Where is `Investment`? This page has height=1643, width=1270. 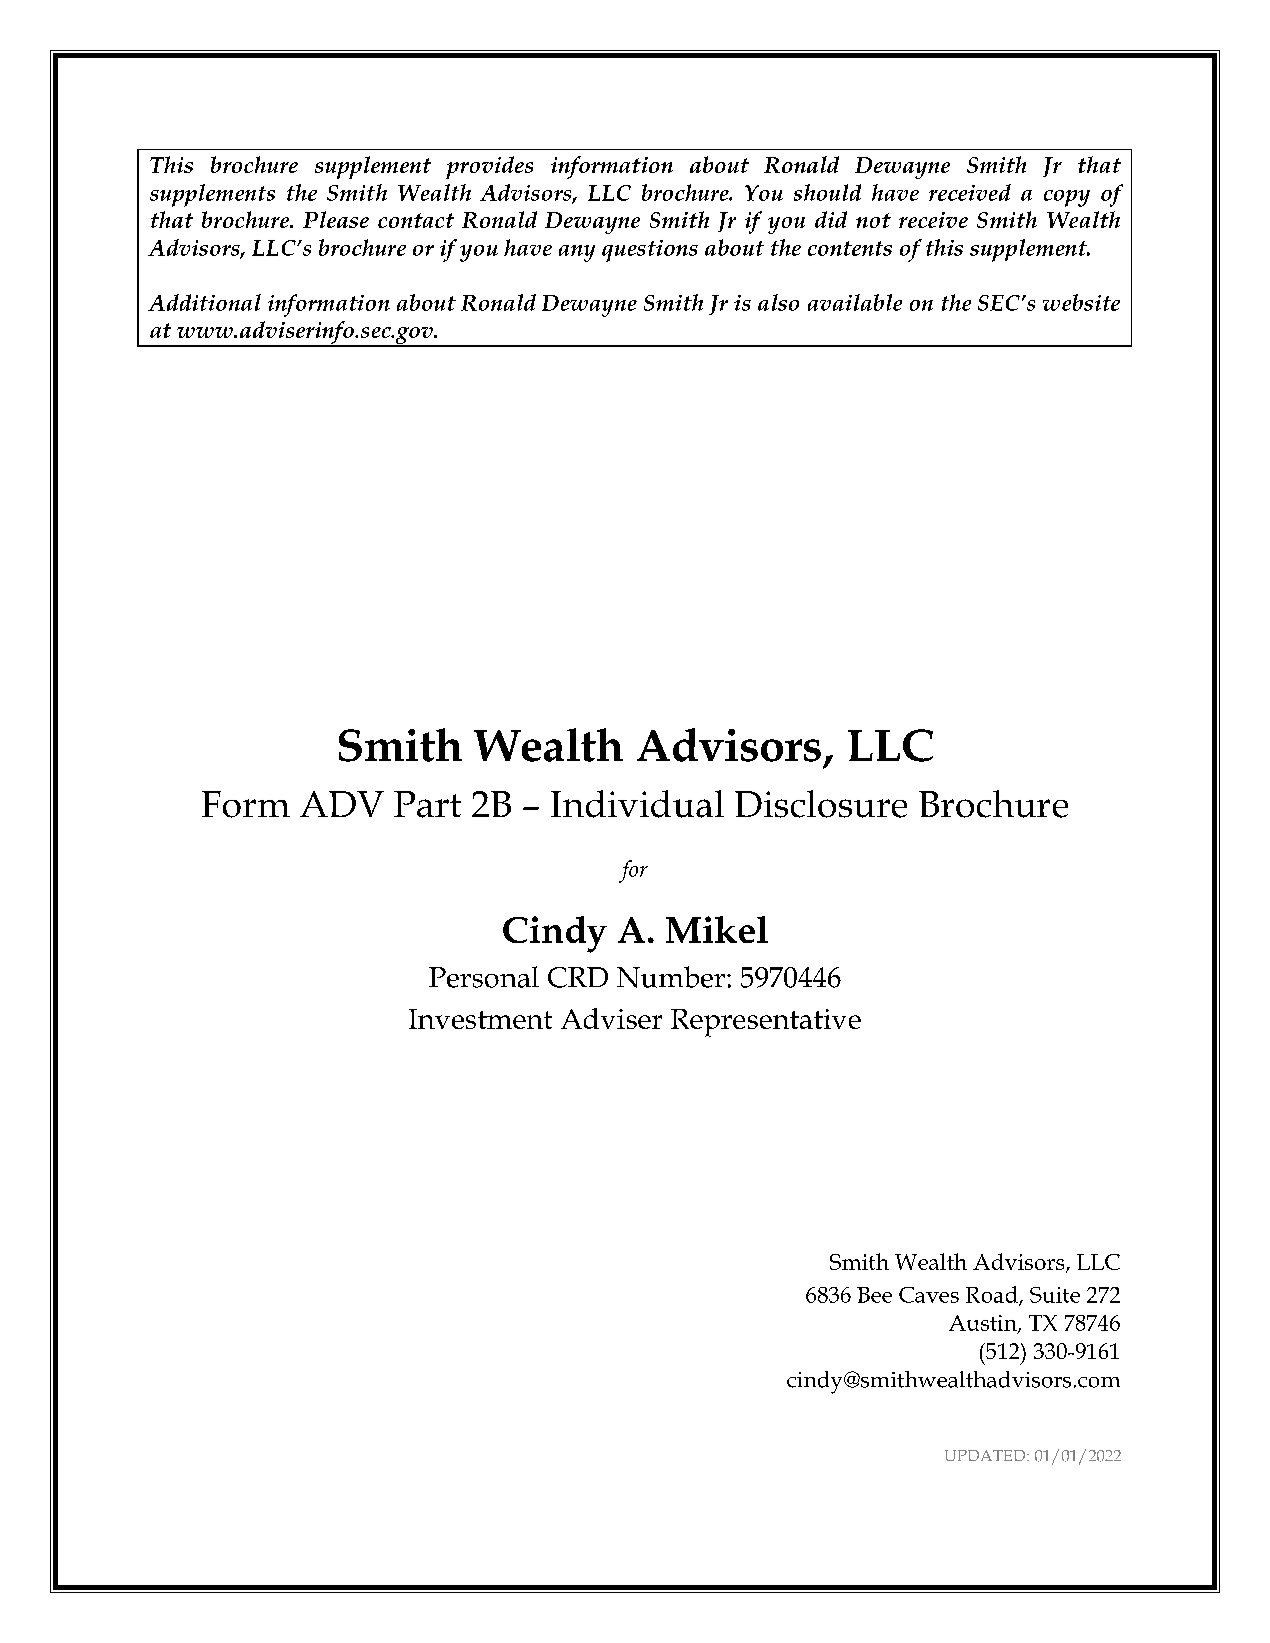 Investment is located at coordinates (480, 1019).
